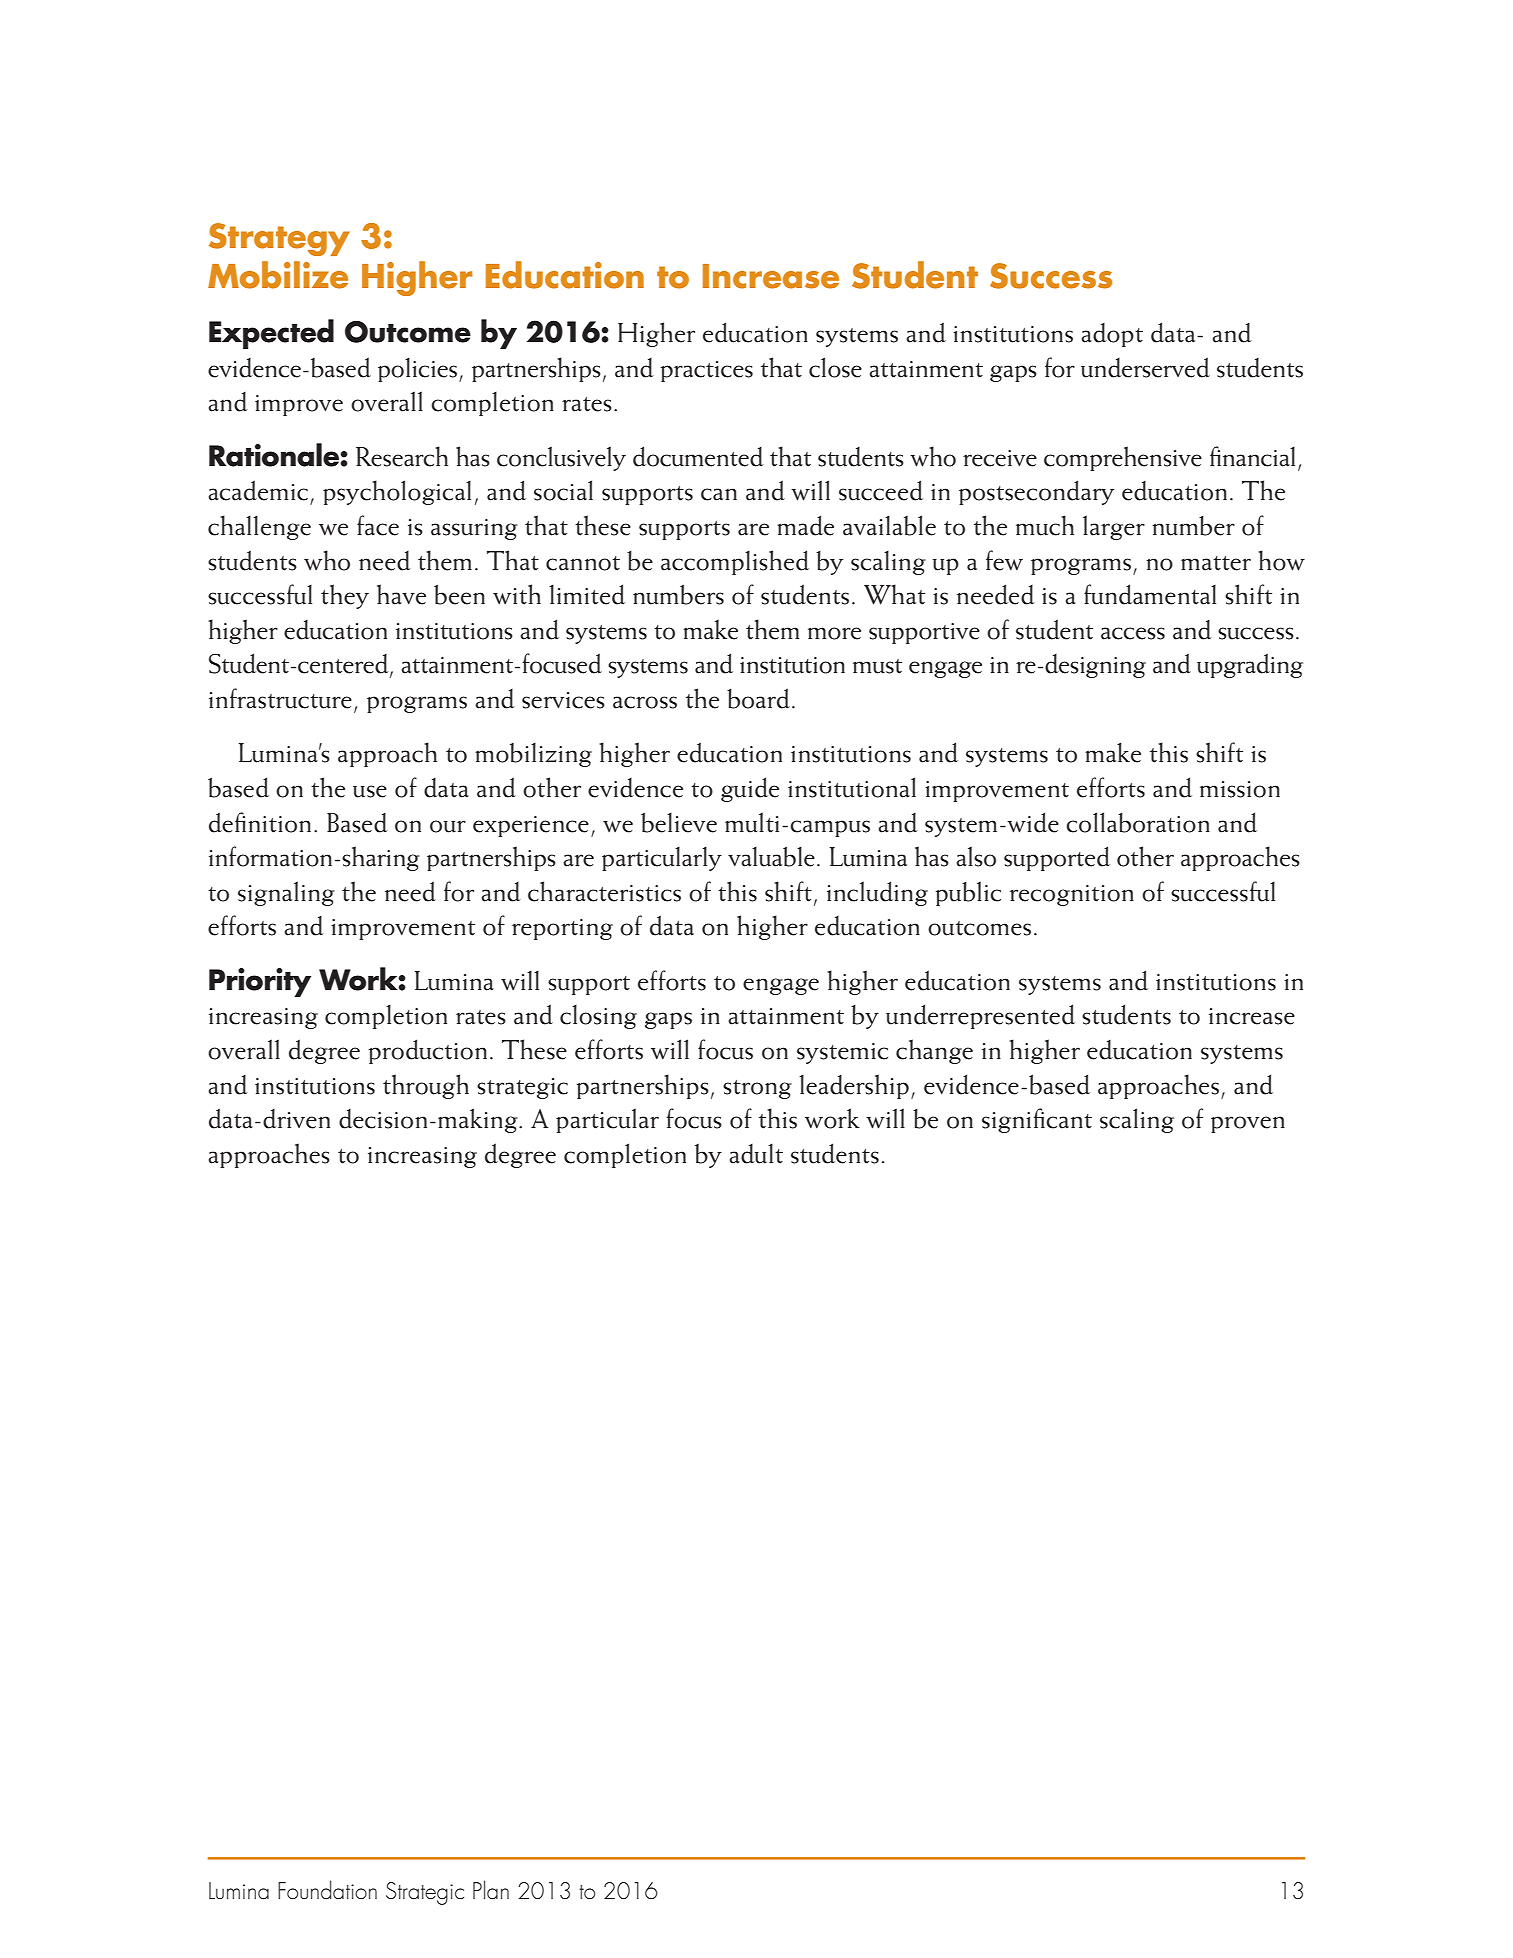  Describe the element at coordinates (327, 1889) in the document. I see `Foundation` at that location.
